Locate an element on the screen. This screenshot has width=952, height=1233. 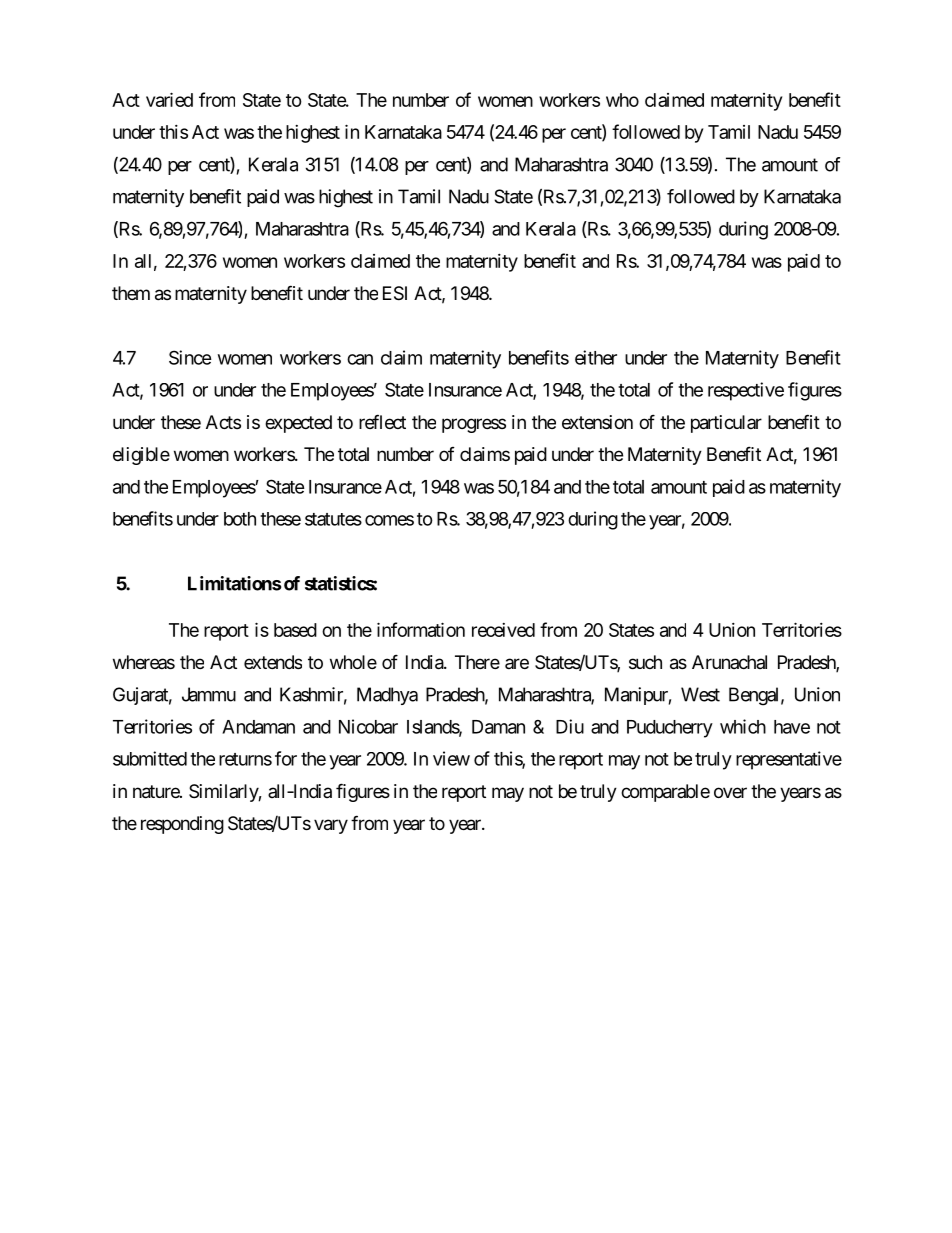
Arunachal is located at coordinates (729, 662).
